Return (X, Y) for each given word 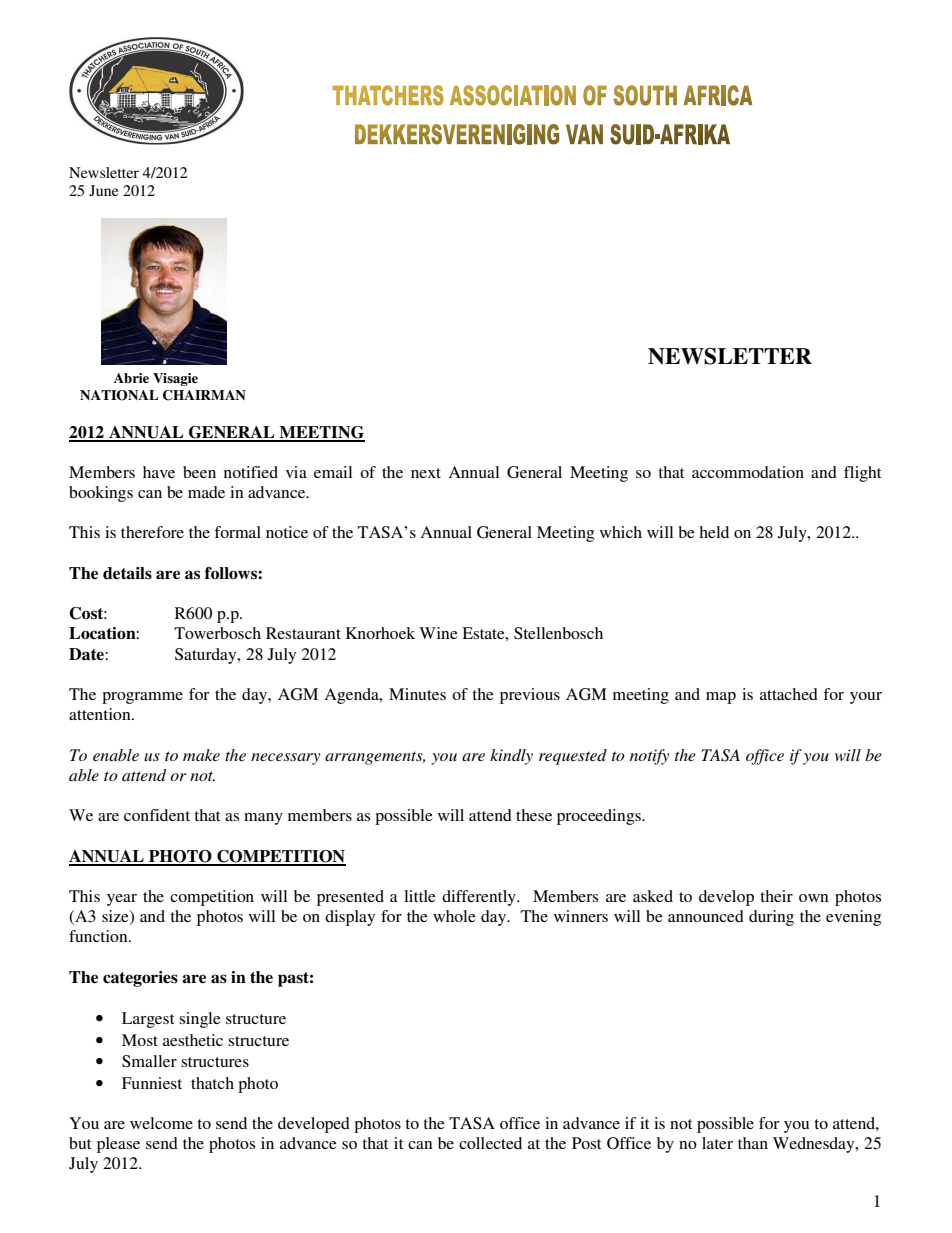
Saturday (207, 656)
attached (789, 694)
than (753, 1143)
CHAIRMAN (204, 395)
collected (490, 1143)
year (122, 900)
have (159, 472)
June (103, 190)
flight (862, 474)
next (426, 473)
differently (480, 898)
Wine (438, 633)
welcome (161, 1123)
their (776, 896)
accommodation (748, 472)
